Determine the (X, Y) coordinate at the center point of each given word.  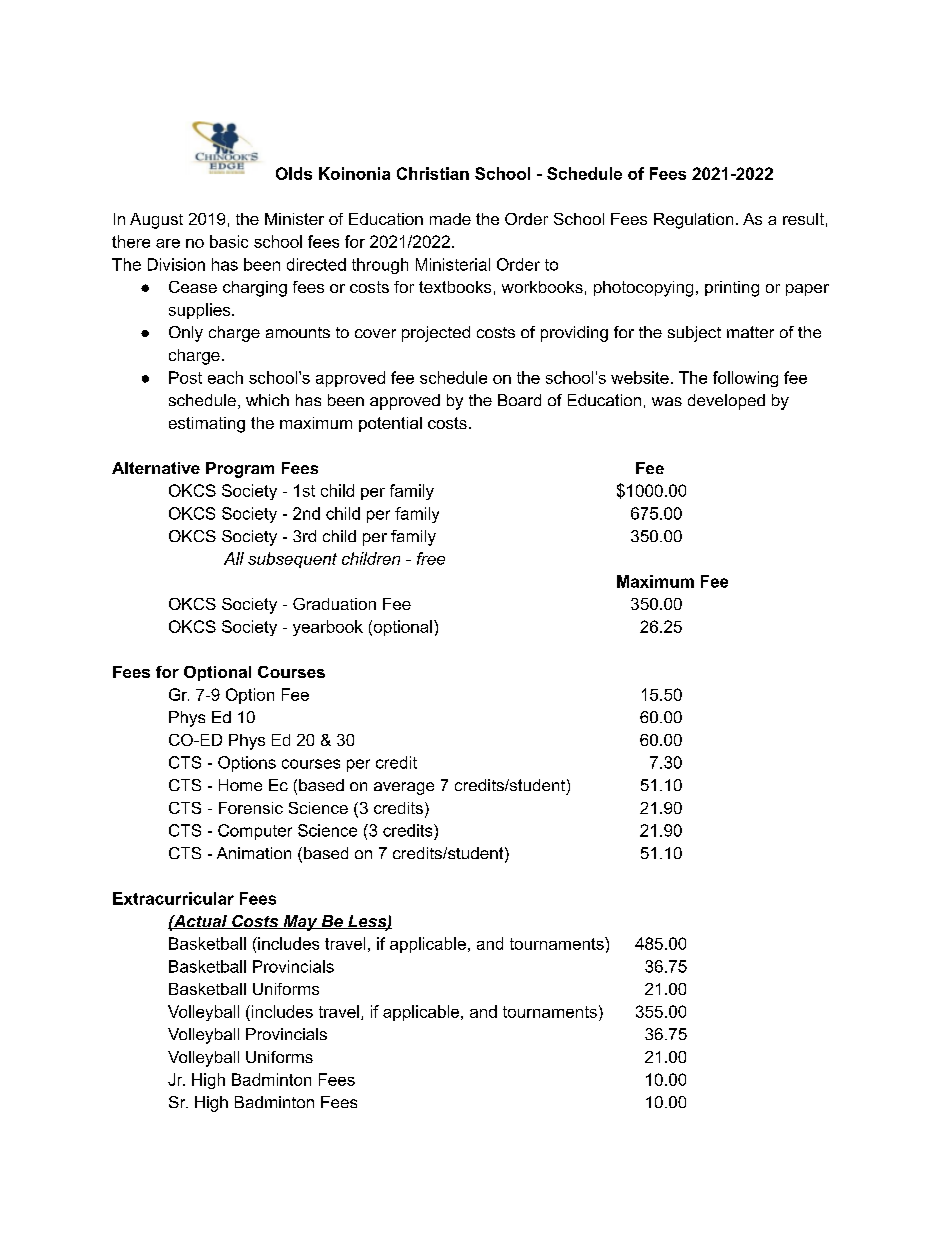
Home (240, 785)
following (745, 379)
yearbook (328, 628)
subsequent (292, 560)
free (431, 558)
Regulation (693, 221)
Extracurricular (173, 898)
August (156, 221)
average (404, 788)
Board (519, 400)
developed (726, 402)
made (450, 219)
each (225, 377)
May (300, 923)
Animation (254, 853)
